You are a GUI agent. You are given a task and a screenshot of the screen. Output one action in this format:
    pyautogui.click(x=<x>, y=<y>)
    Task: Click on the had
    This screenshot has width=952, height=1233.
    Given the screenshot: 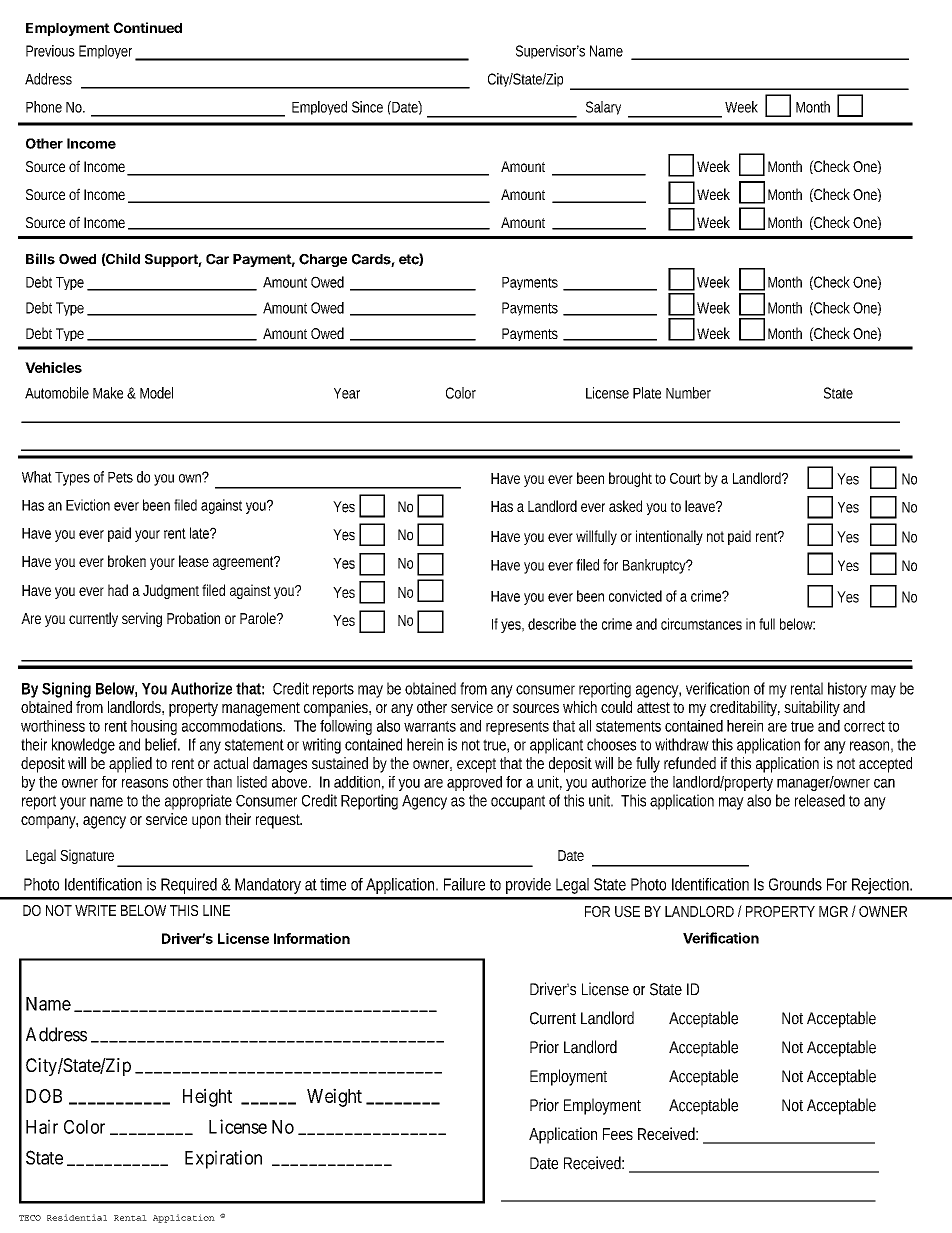 What is the action you would take?
    pyautogui.click(x=118, y=590)
